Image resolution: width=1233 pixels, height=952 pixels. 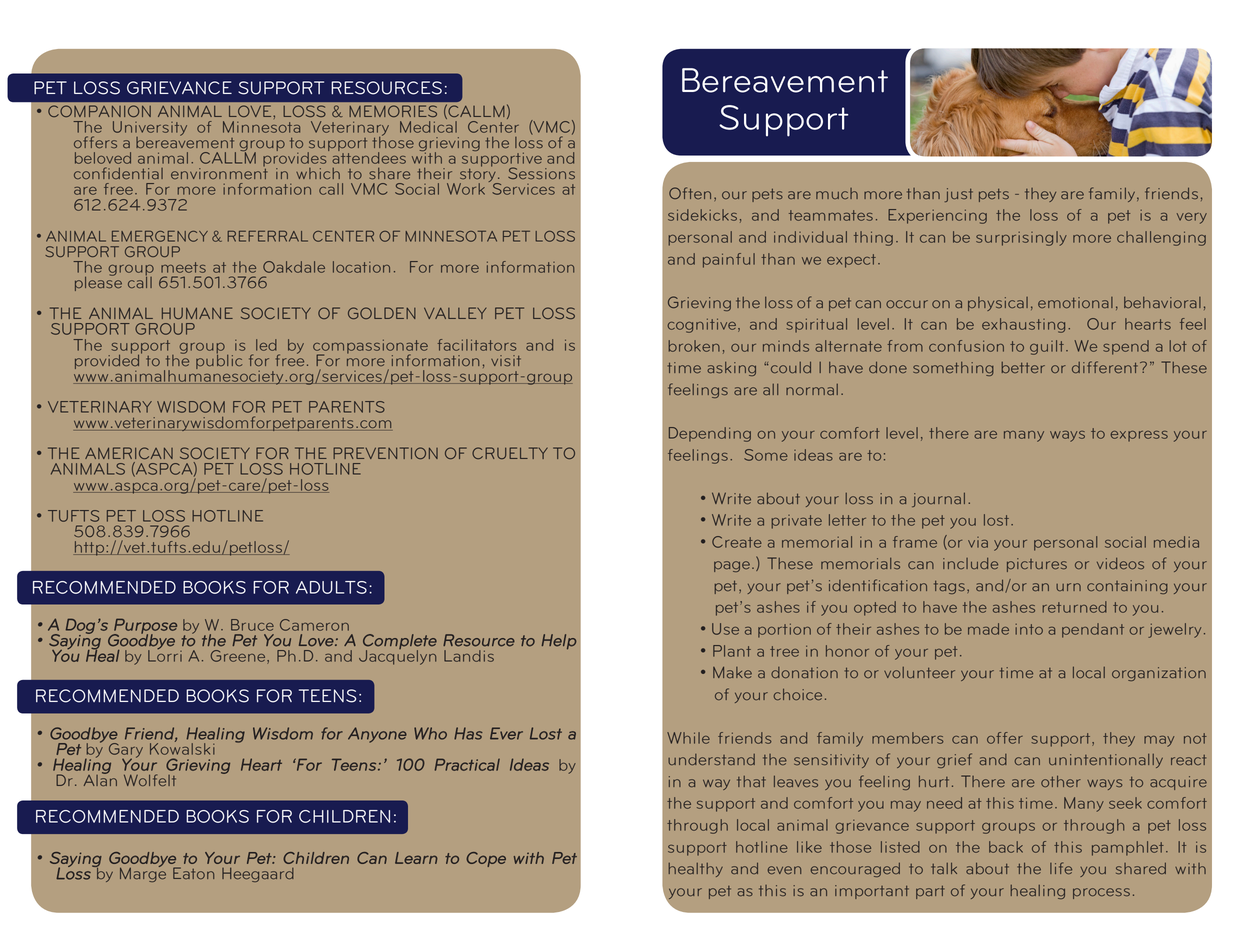 What do you see at coordinates (331, 587) in the screenshot?
I see `ADULTS` at bounding box center [331, 587].
